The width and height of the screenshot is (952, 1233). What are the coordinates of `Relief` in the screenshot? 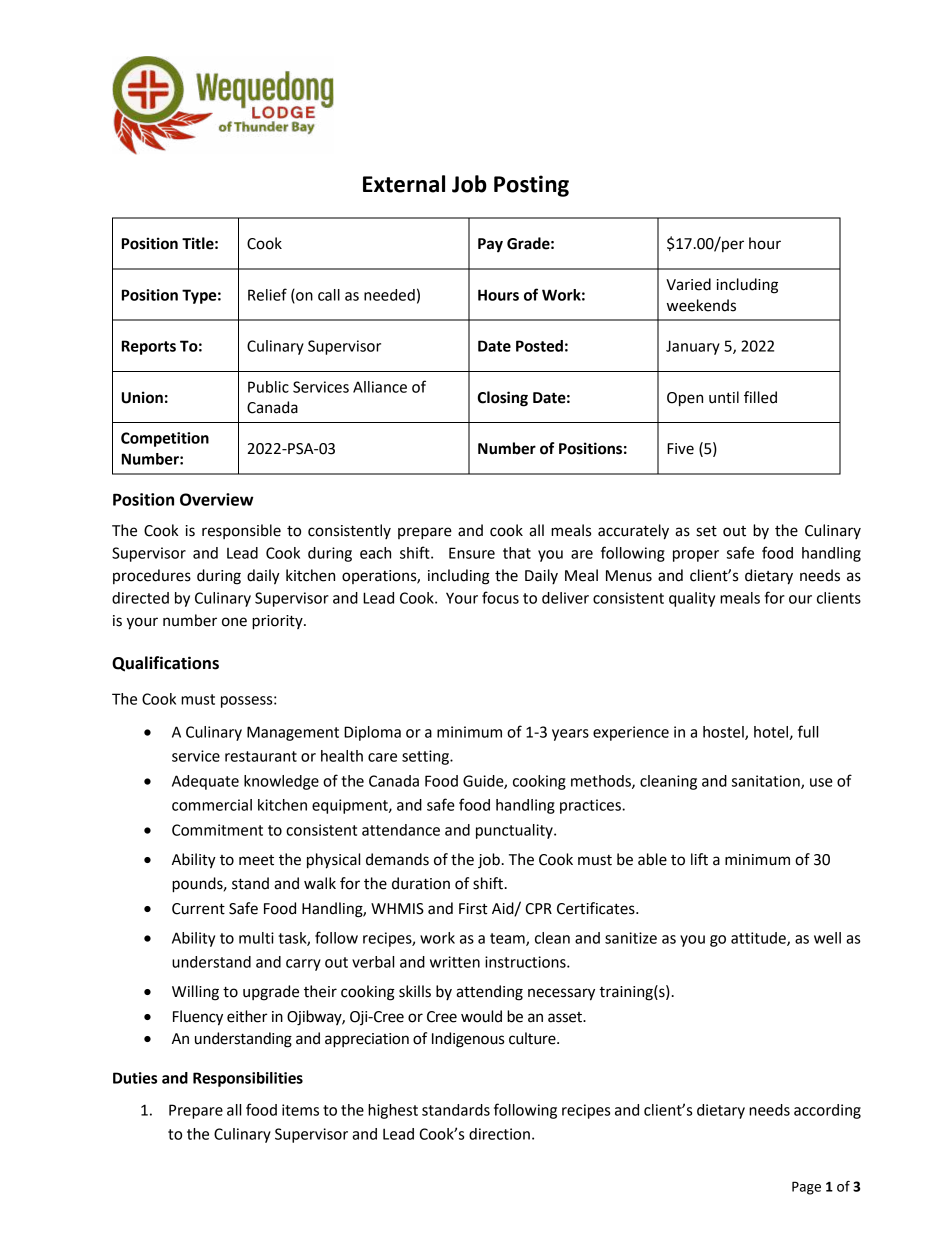 It's located at (267, 294).
